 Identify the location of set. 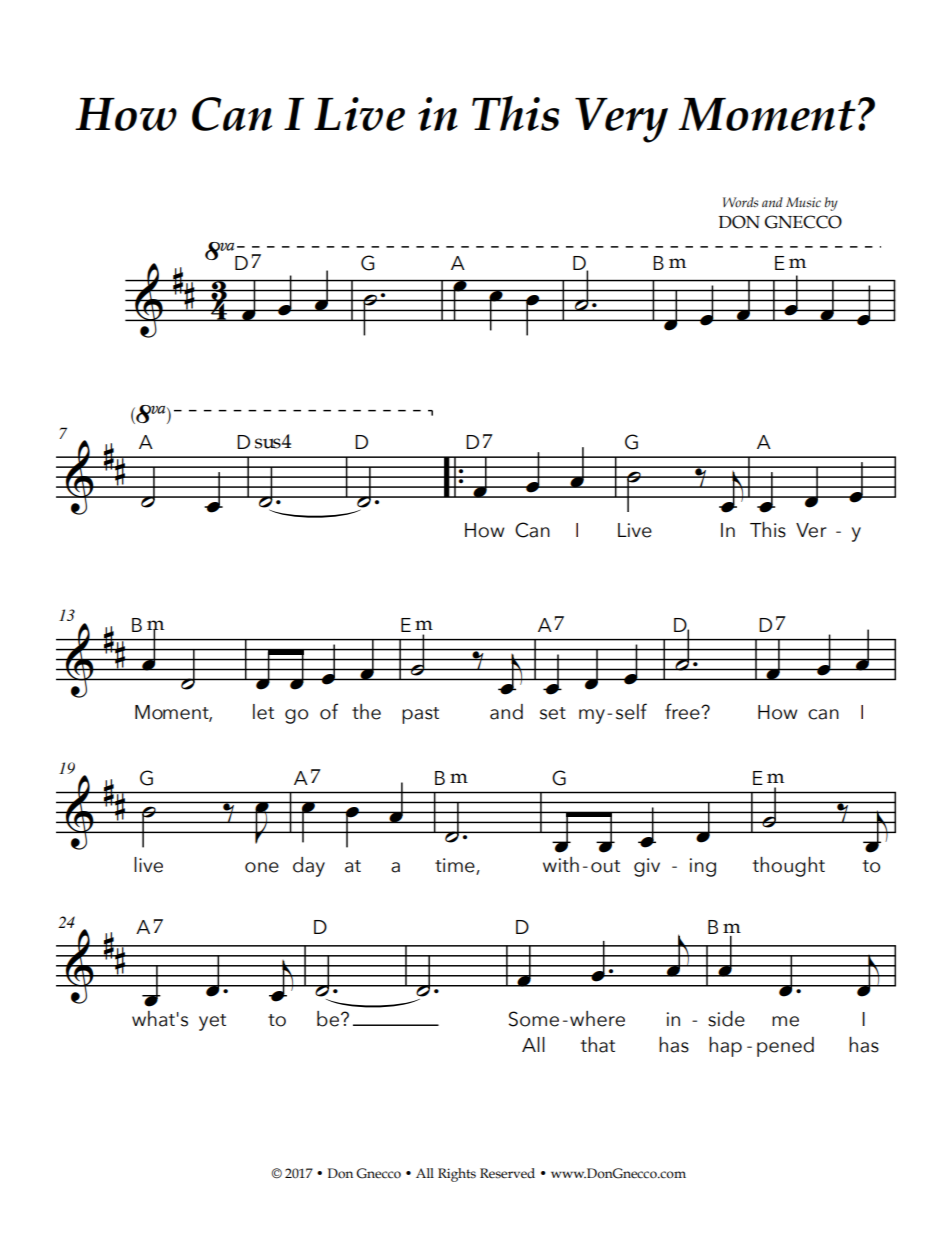
(553, 713).
